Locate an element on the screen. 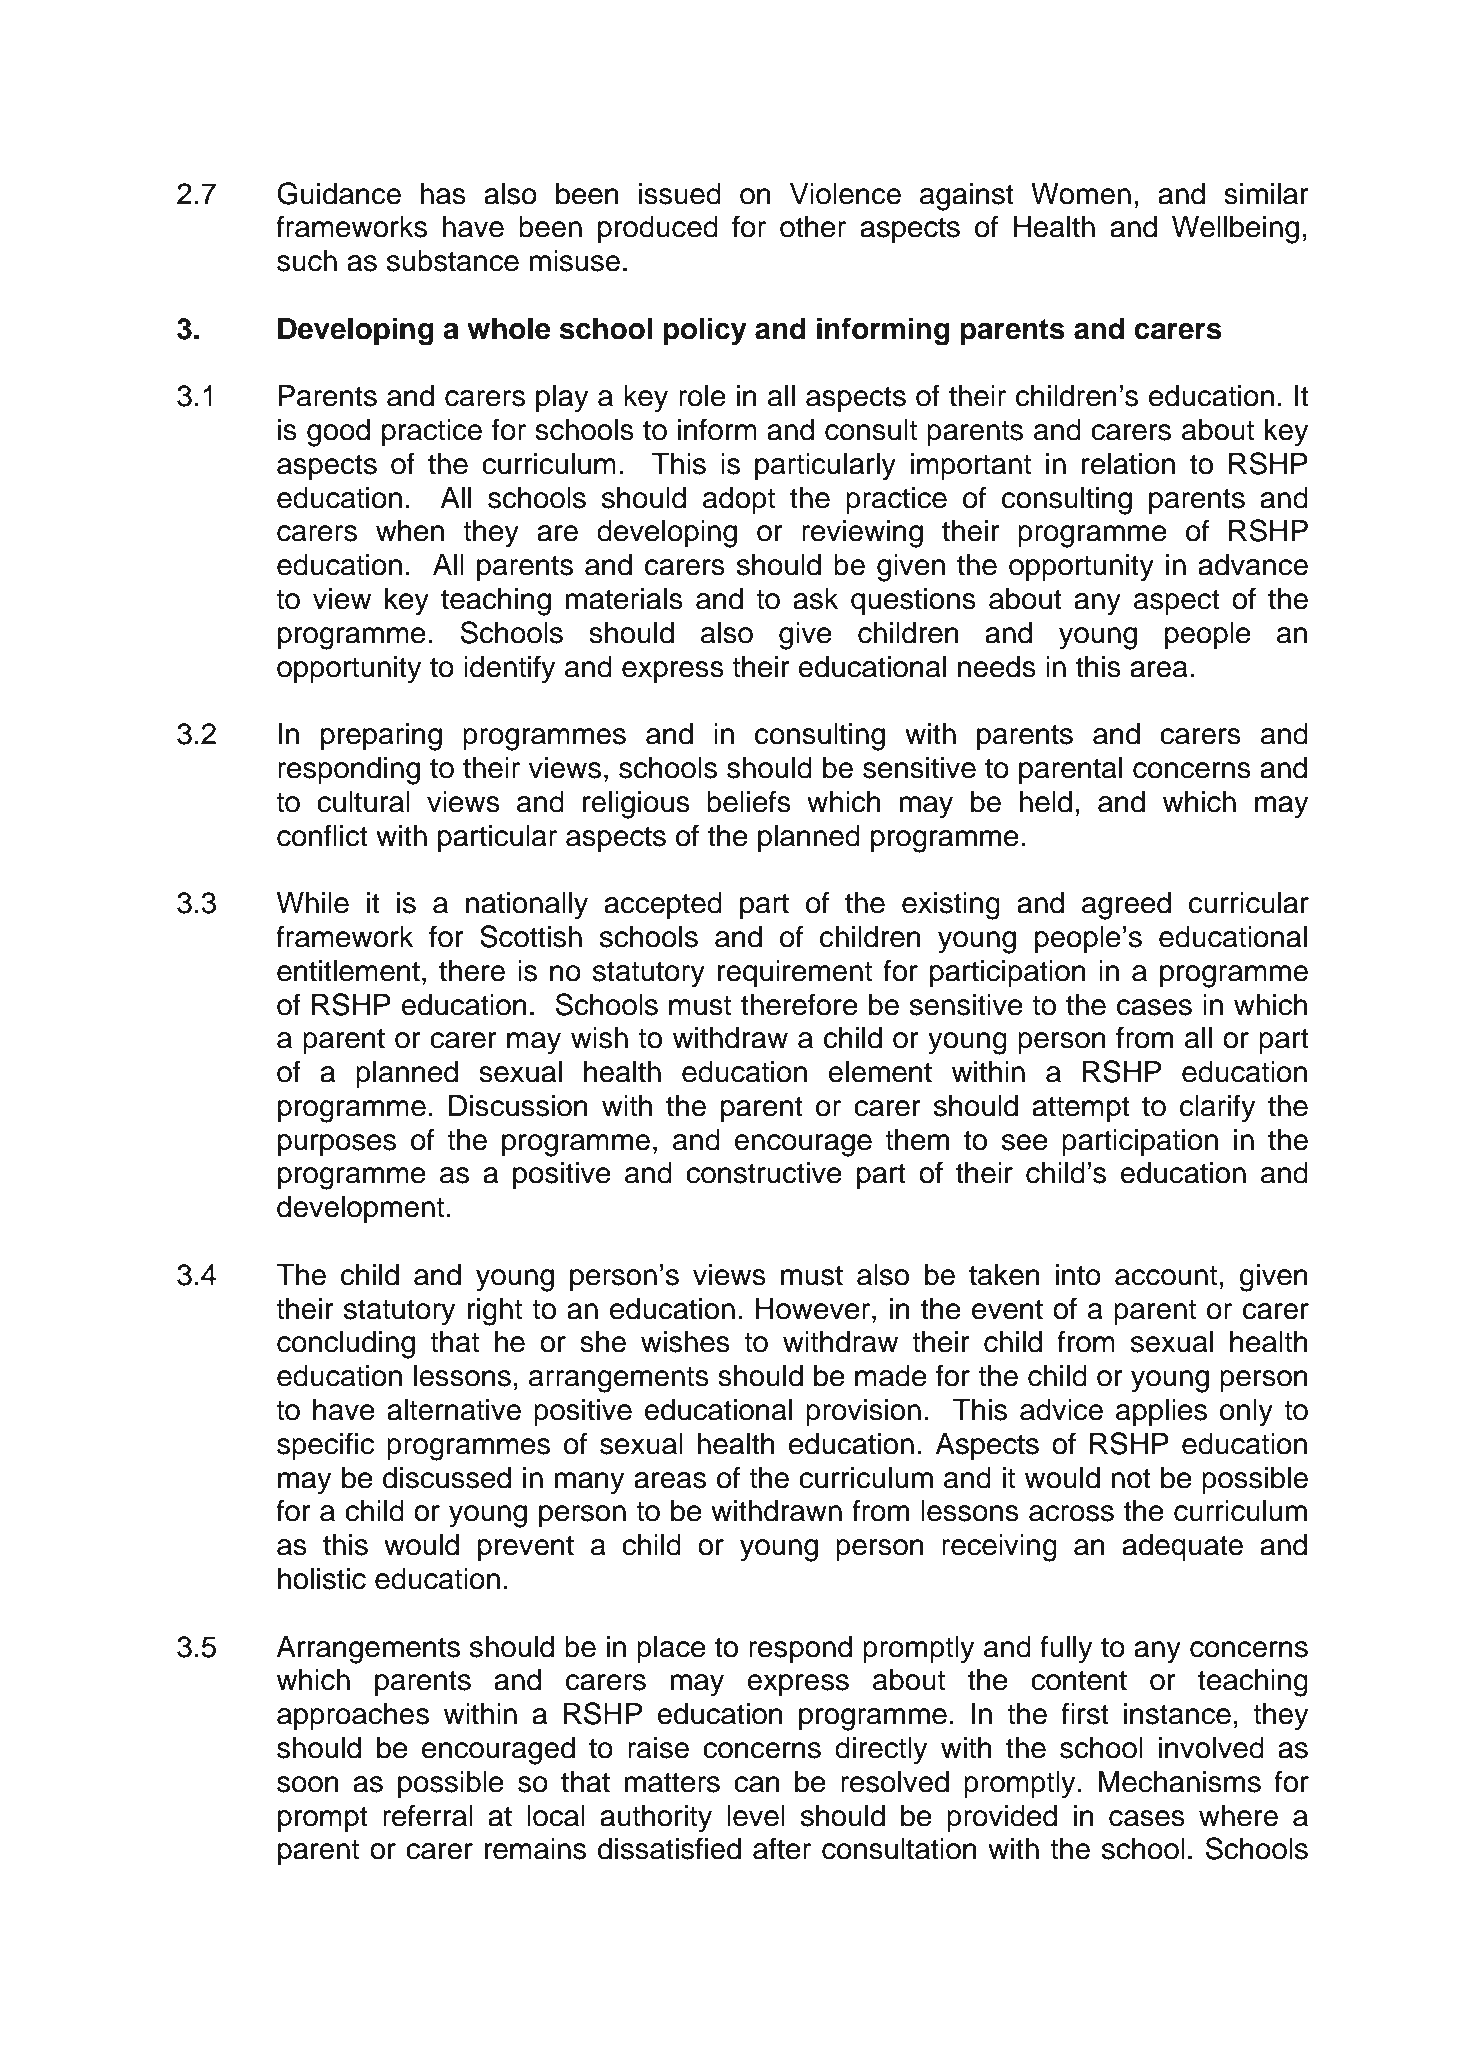  Mechanisms is located at coordinates (1179, 1782).
